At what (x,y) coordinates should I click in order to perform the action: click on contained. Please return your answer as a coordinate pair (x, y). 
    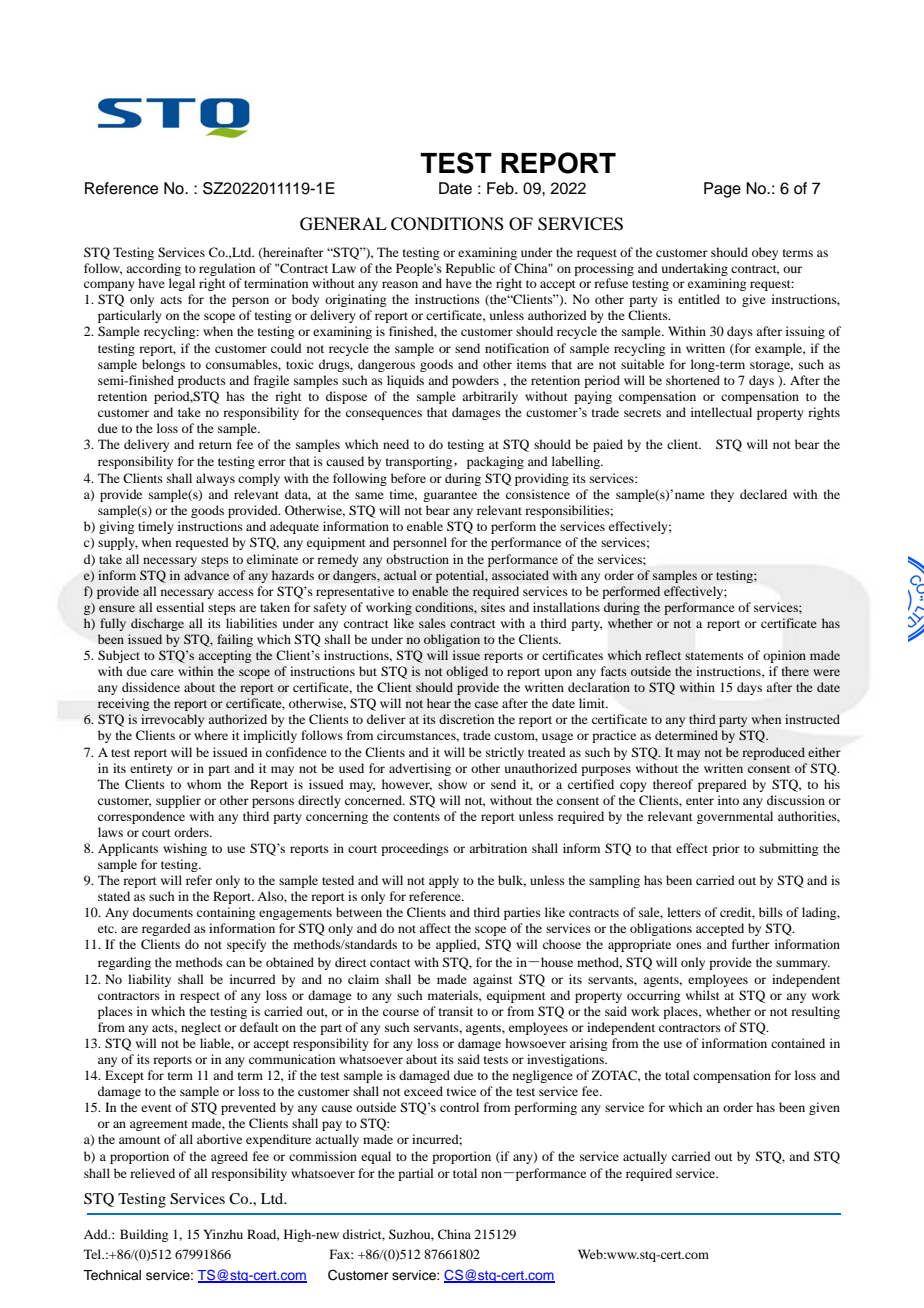
    Looking at the image, I should click on (798, 1043).
